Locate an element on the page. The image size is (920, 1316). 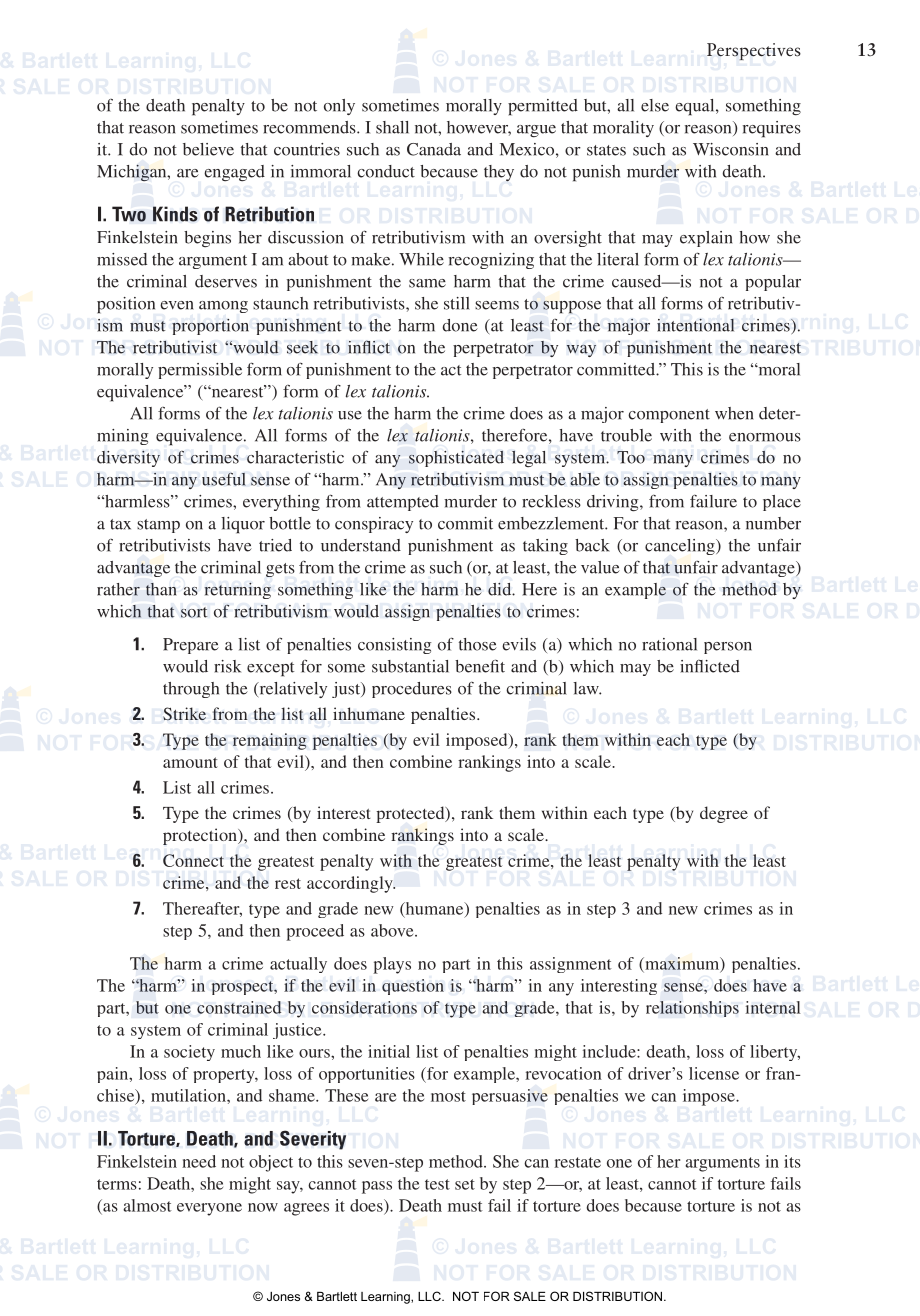
when is located at coordinates (734, 413).
